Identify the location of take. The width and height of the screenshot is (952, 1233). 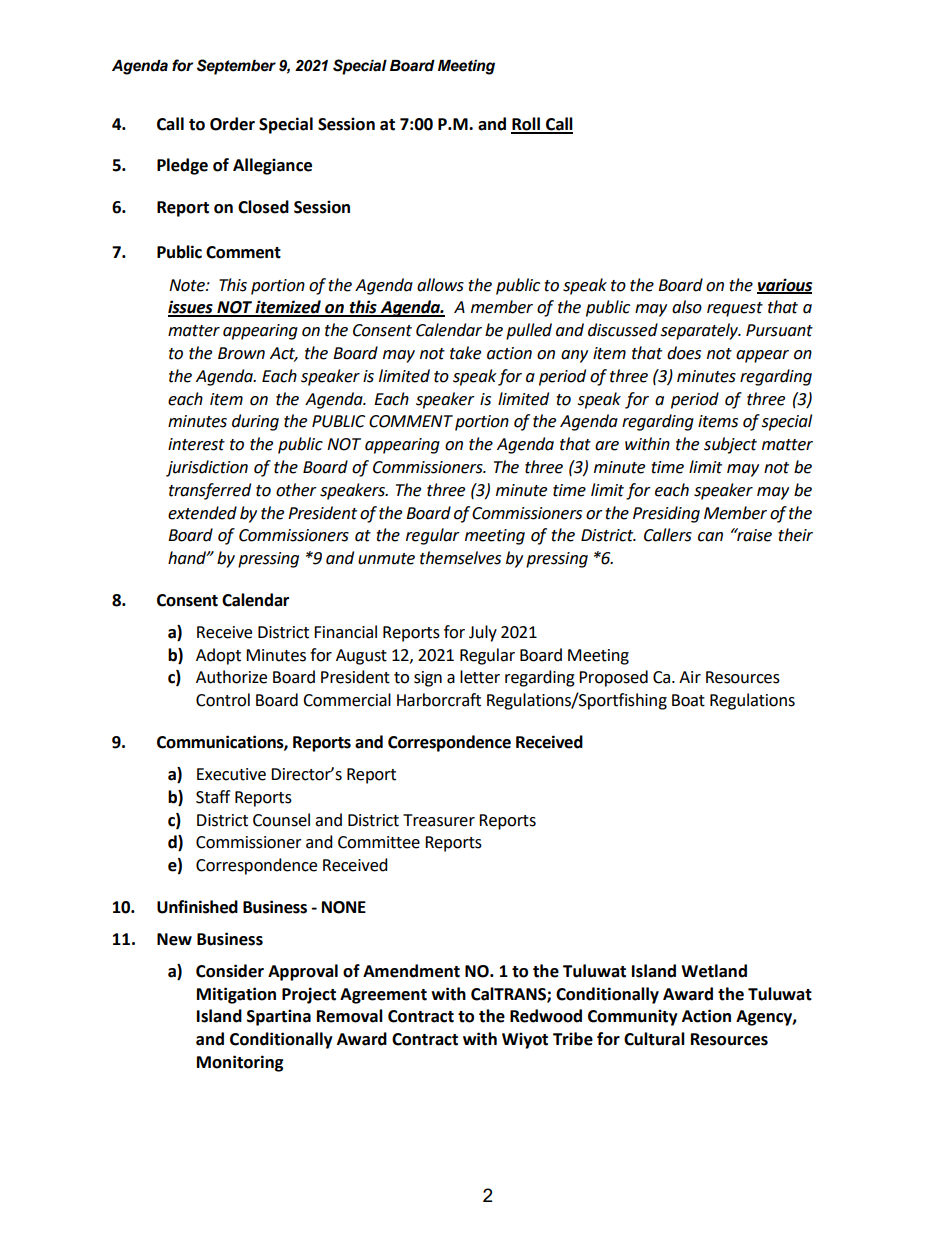
(465, 353).
